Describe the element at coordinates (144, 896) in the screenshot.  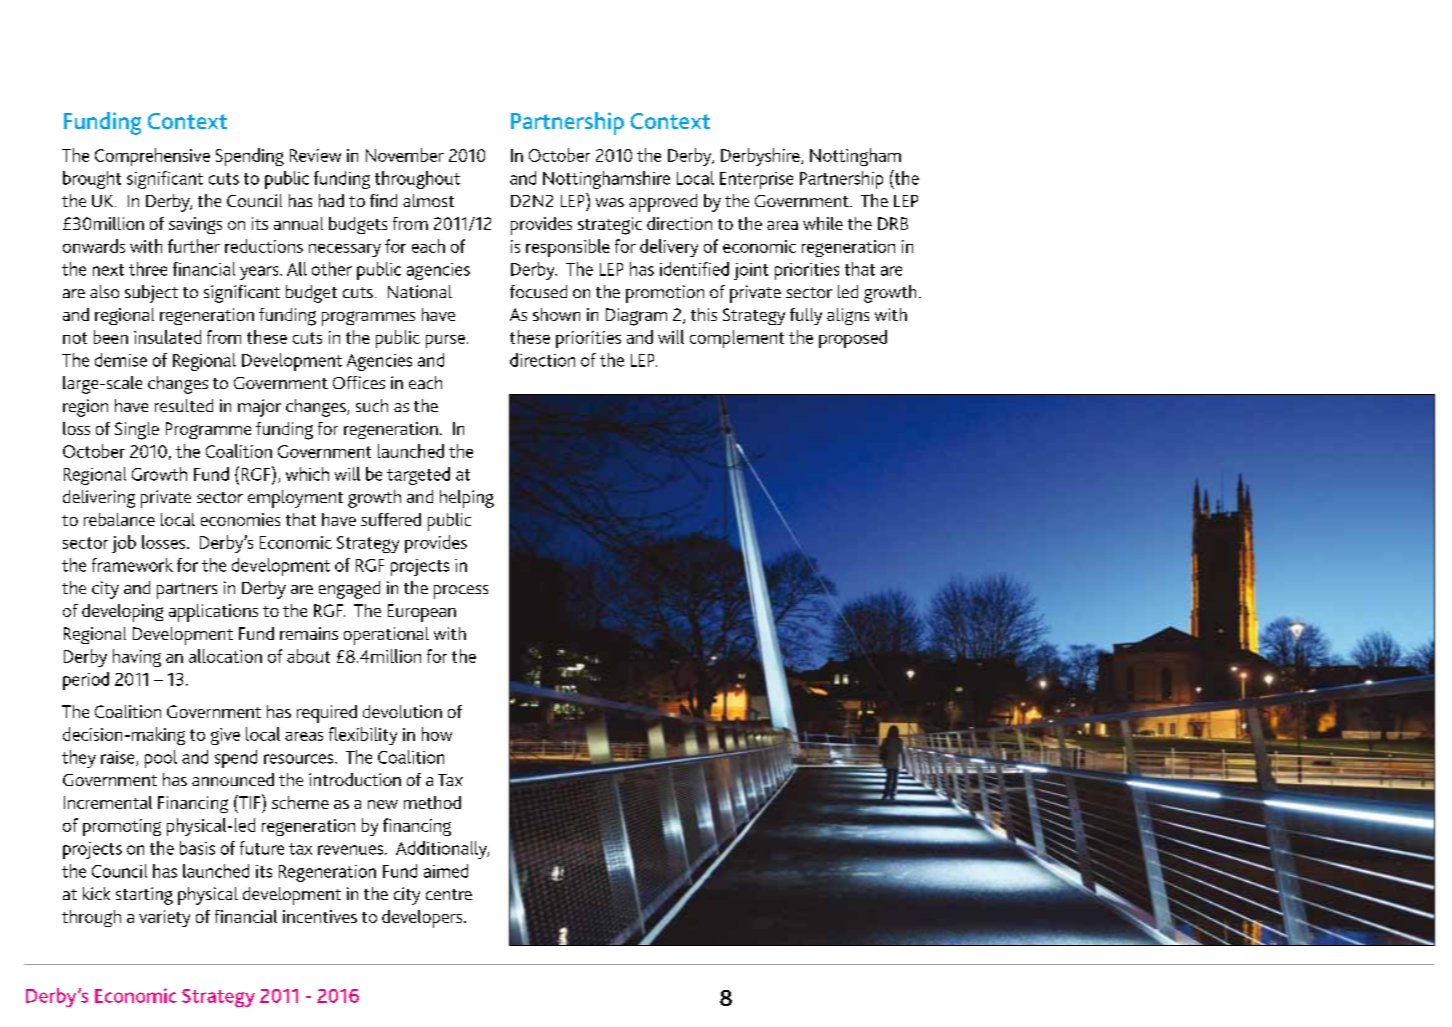
I see `starting` at that location.
